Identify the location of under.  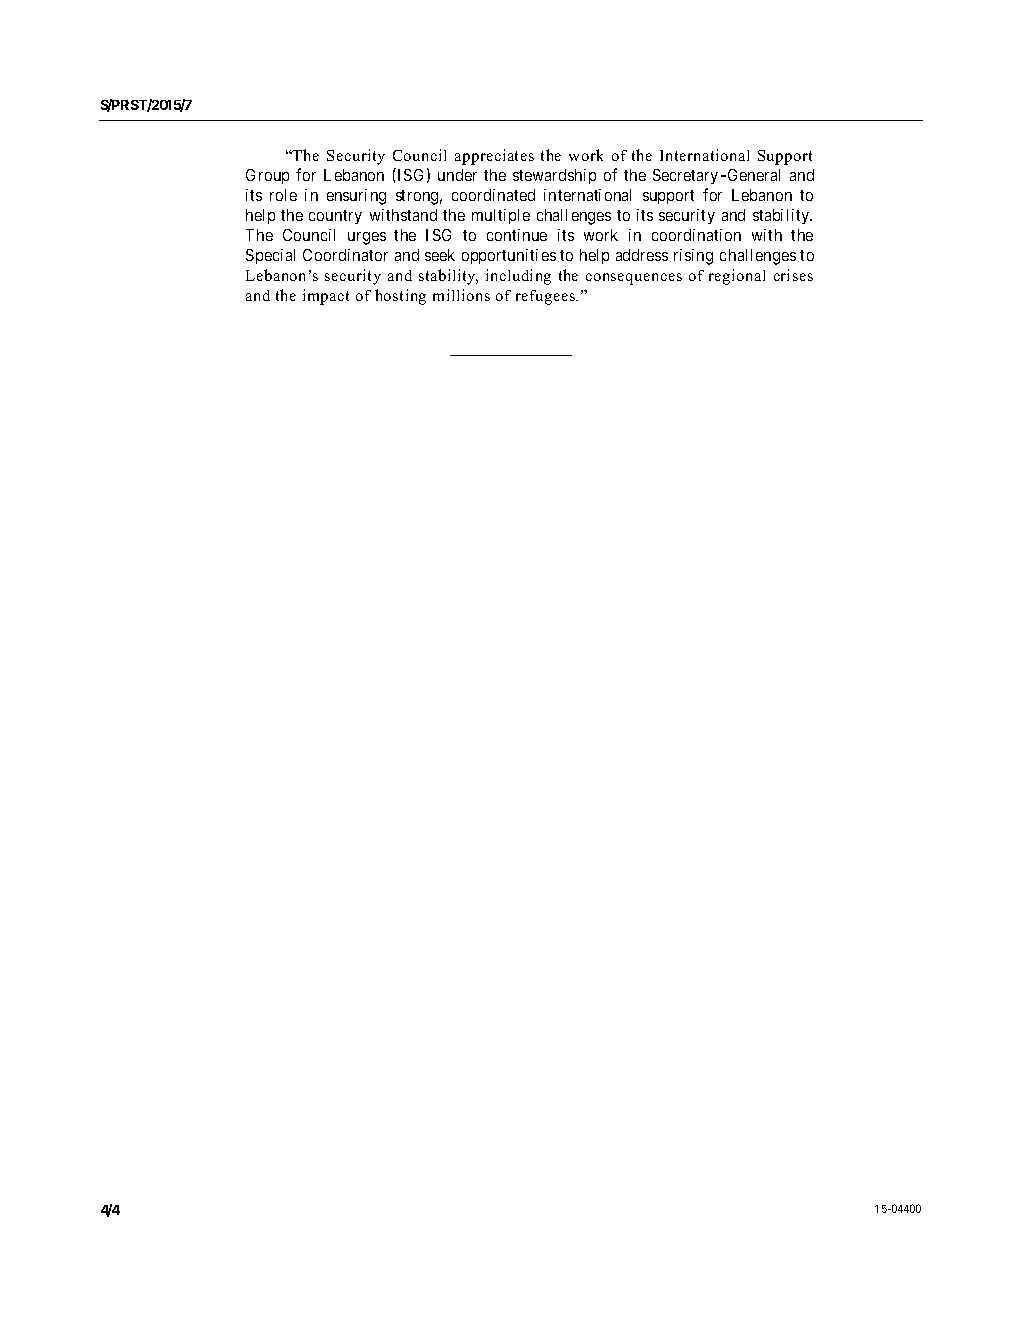
(457, 175).
